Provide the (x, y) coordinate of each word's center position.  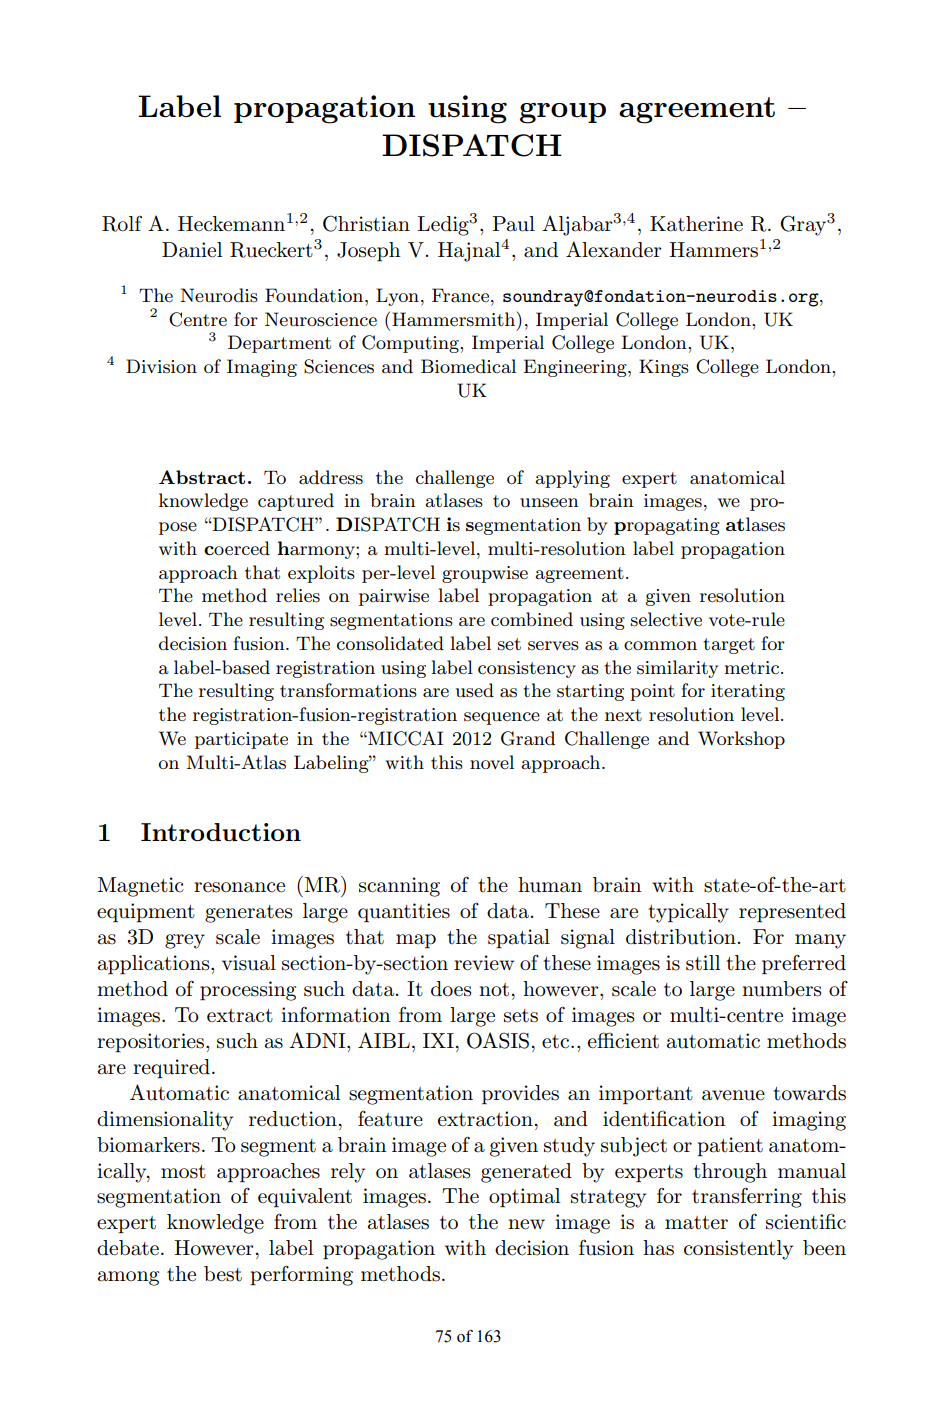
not (494, 990)
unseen (549, 503)
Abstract (202, 477)
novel (492, 762)
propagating (667, 526)
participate (241, 740)
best (223, 1274)
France (462, 295)
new (526, 1224)
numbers (782, 989)
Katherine (696, 224)
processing (248, 991)
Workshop (741, 740)
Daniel (192, 250)
